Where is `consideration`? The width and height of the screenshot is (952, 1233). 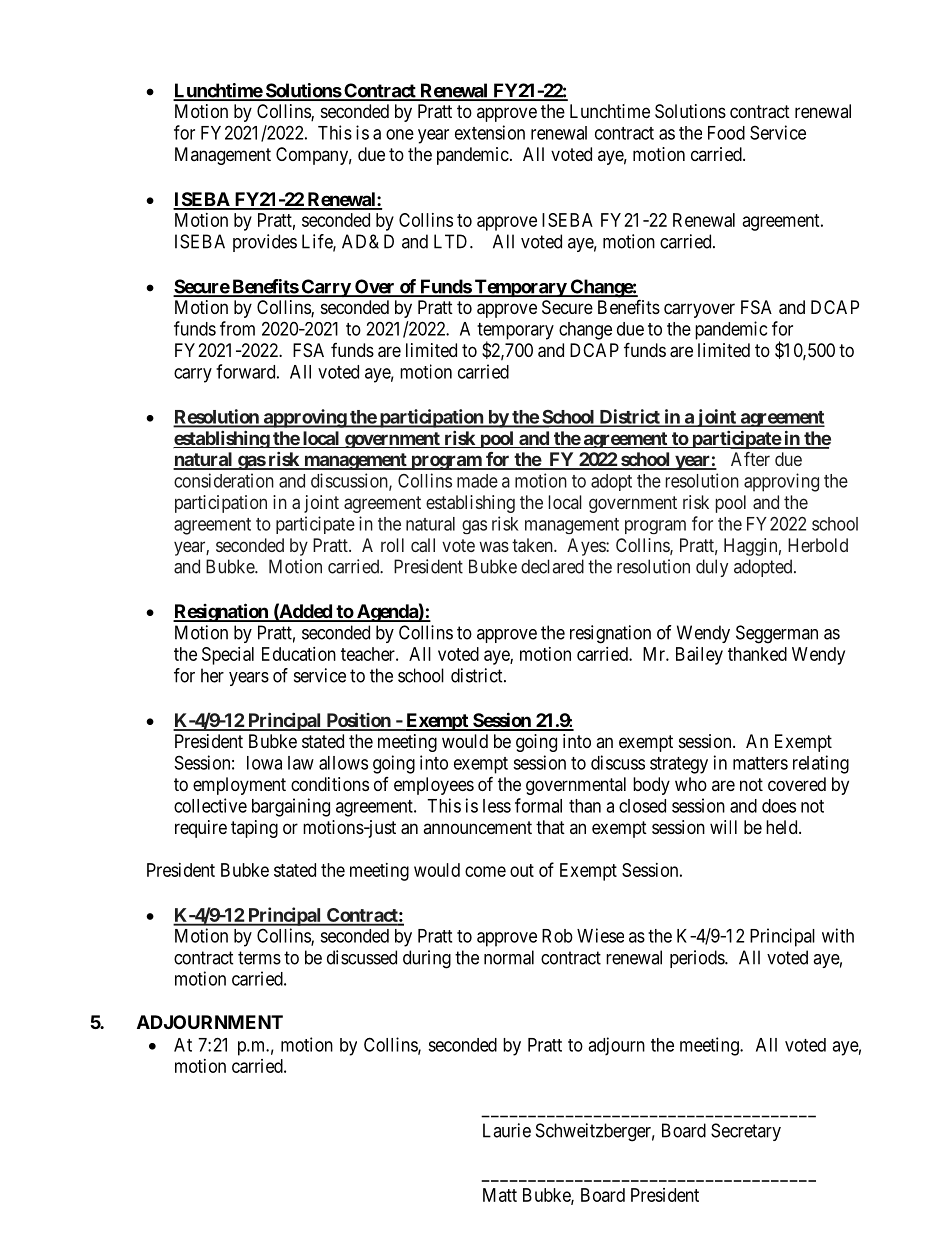
consideration is located at coordinates (224, 480).
